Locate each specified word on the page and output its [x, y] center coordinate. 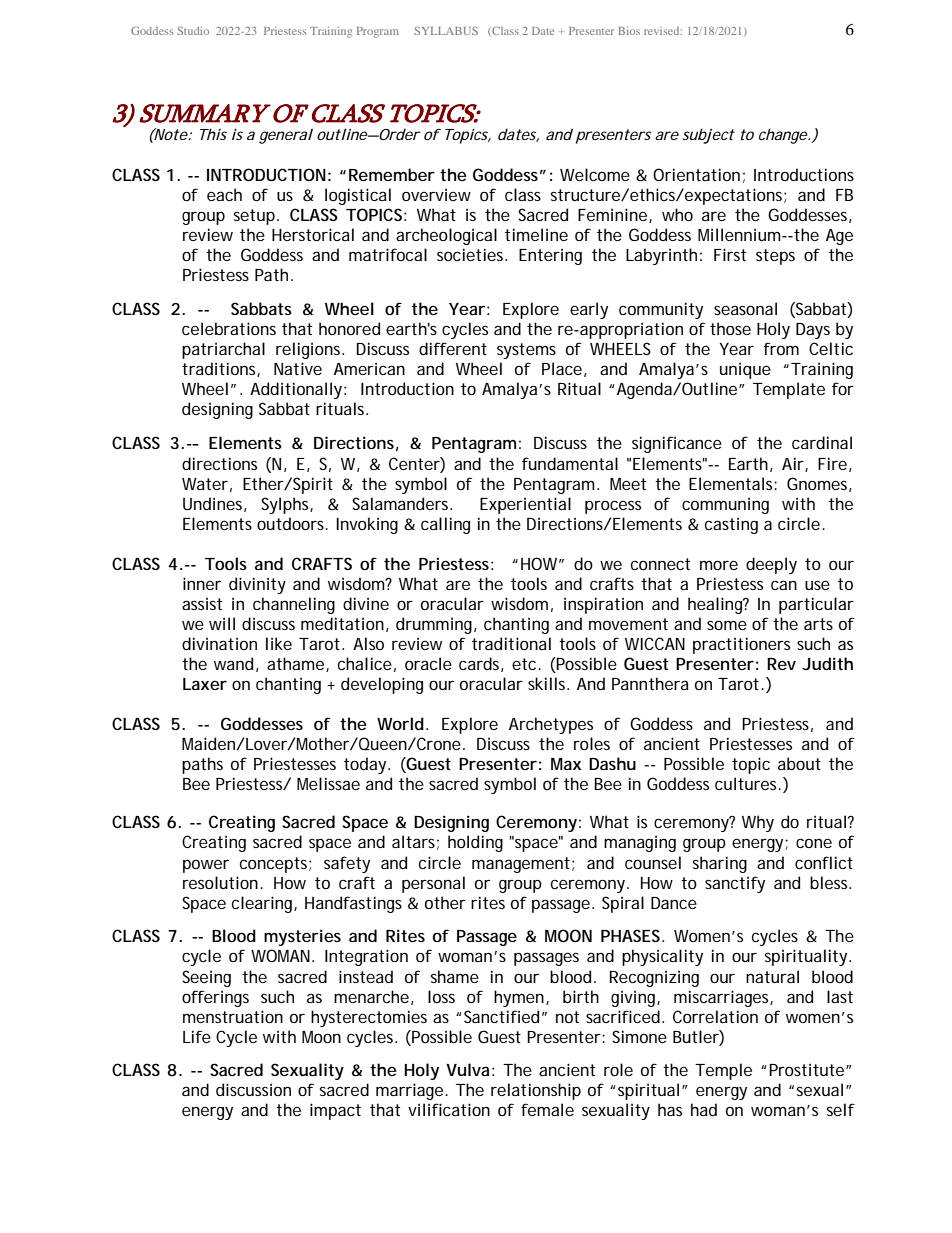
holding [475, 843]
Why [758, 823]
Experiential [525, 505]
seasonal [745, 308]
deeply [771, 565]
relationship [536, 1091]
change [784, 136]
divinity [257, 585]
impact [335, 1111]
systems [526, 351]
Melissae [328, 783]
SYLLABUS [446, 31]
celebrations [229, 328]
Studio [193, 31]
